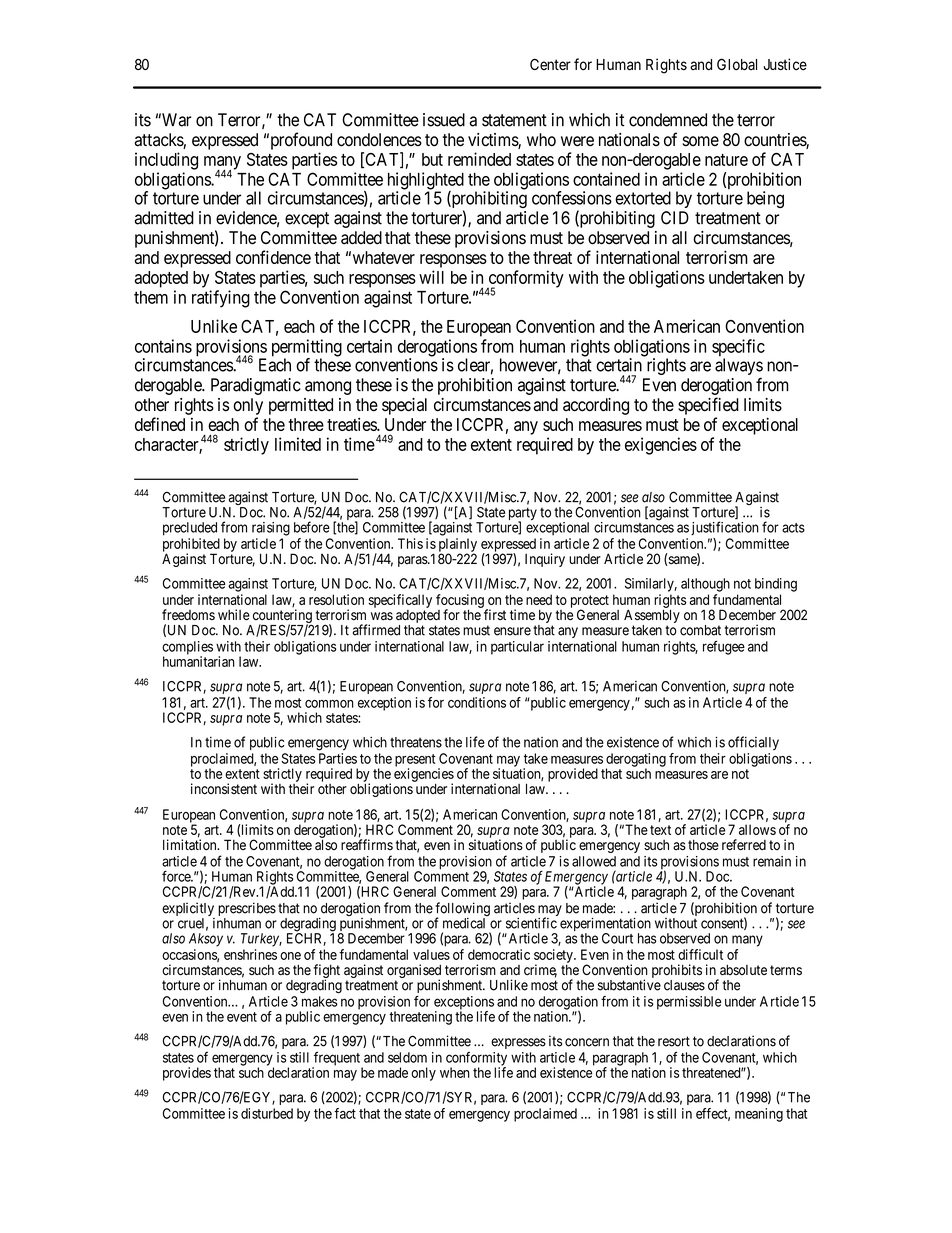 Image resolution: width=952 pixels, height=1233 pixels. Describe the element at coordinates (737, 64) in the screenshot. I see `Global` at that location.
